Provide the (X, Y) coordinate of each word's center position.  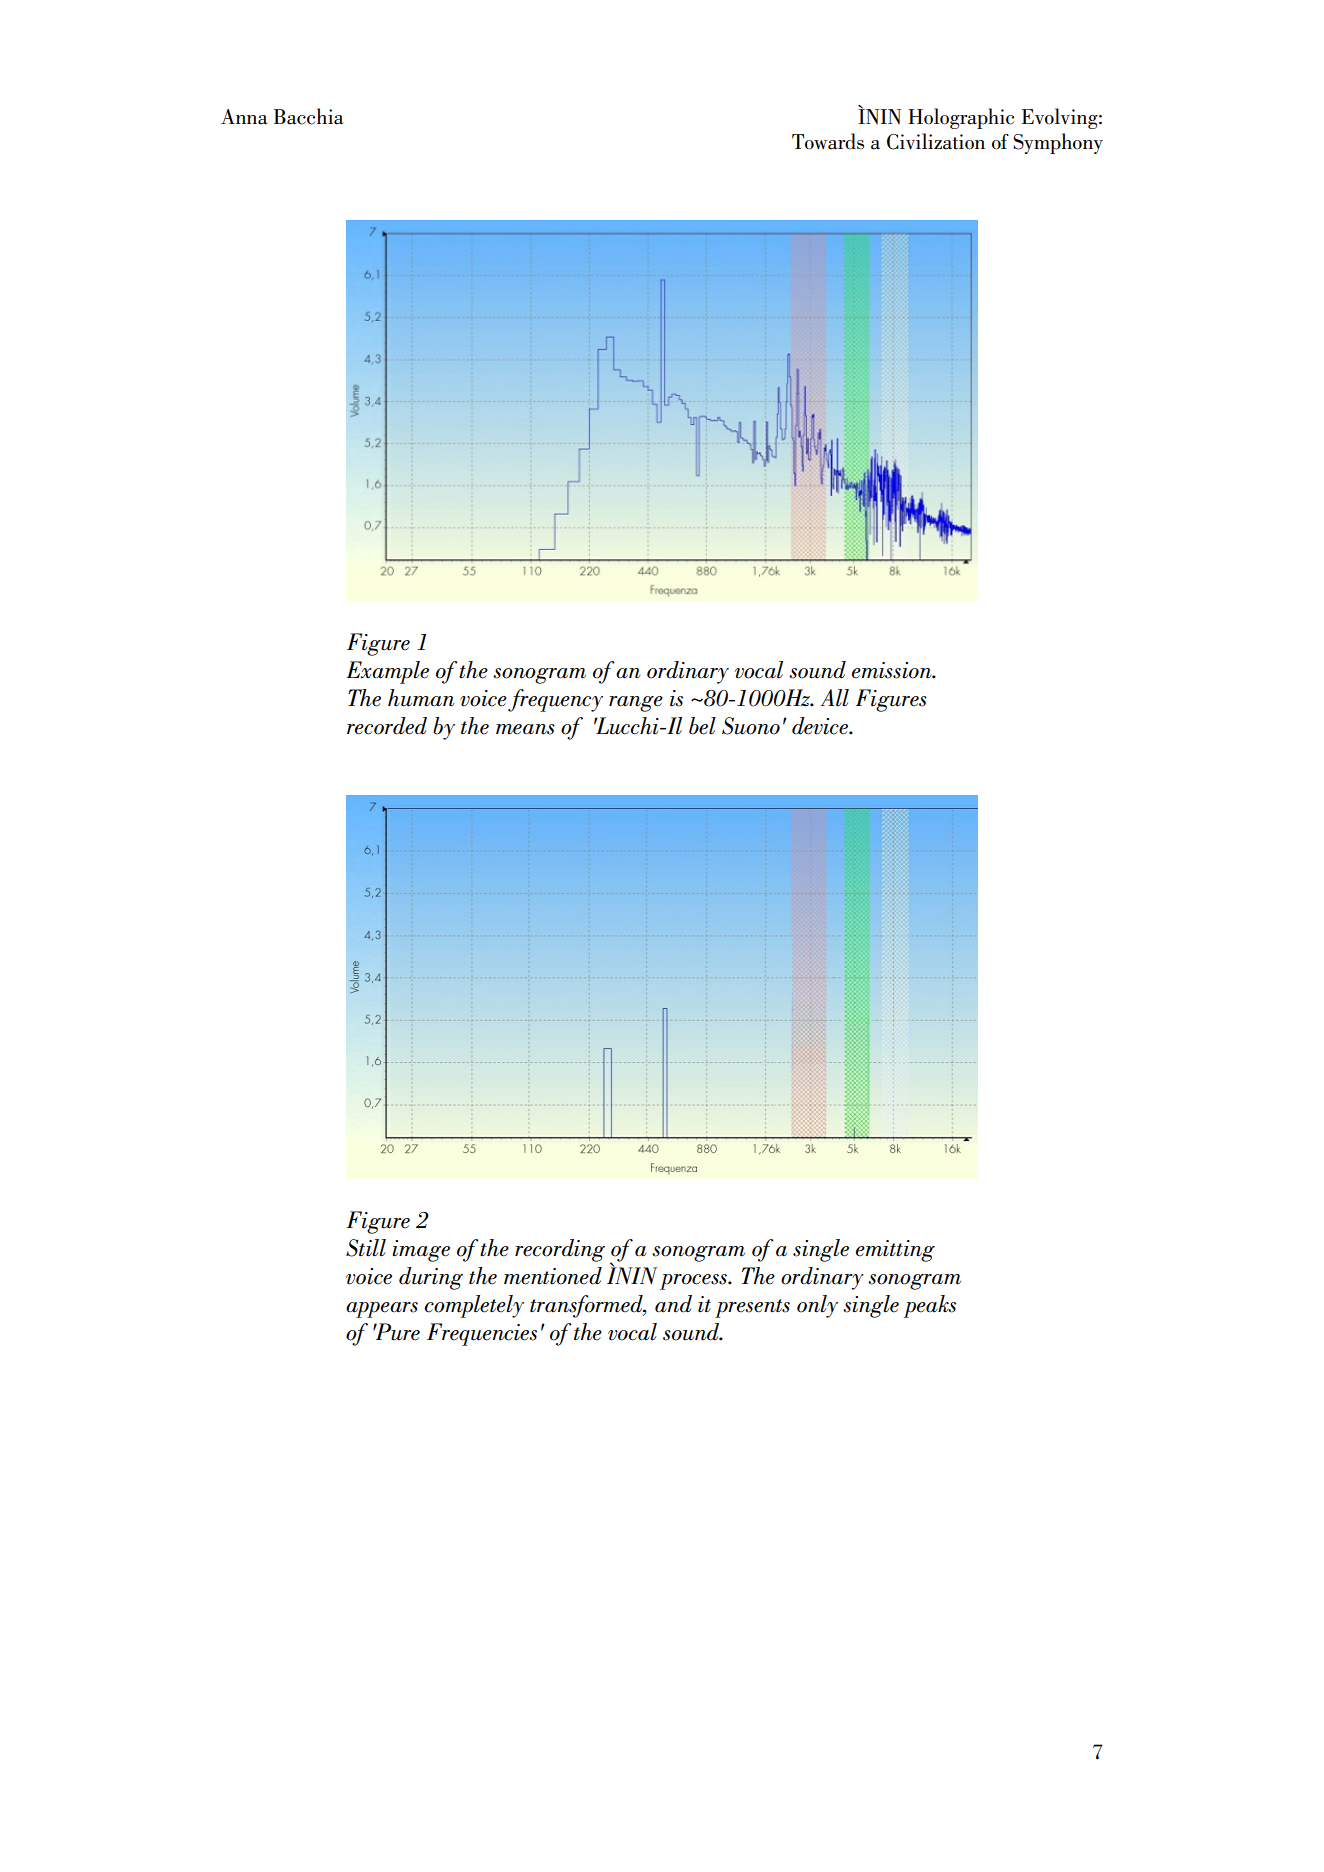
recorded (387, 726)
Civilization (936, 141)
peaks (930, 1306)
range (636, 704)
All (835, 698)
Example (387, 672)
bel (702, 726)
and (673, 1304)
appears (382, 1310)
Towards (828, 141)
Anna (244, 117)
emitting (895, 1251)
